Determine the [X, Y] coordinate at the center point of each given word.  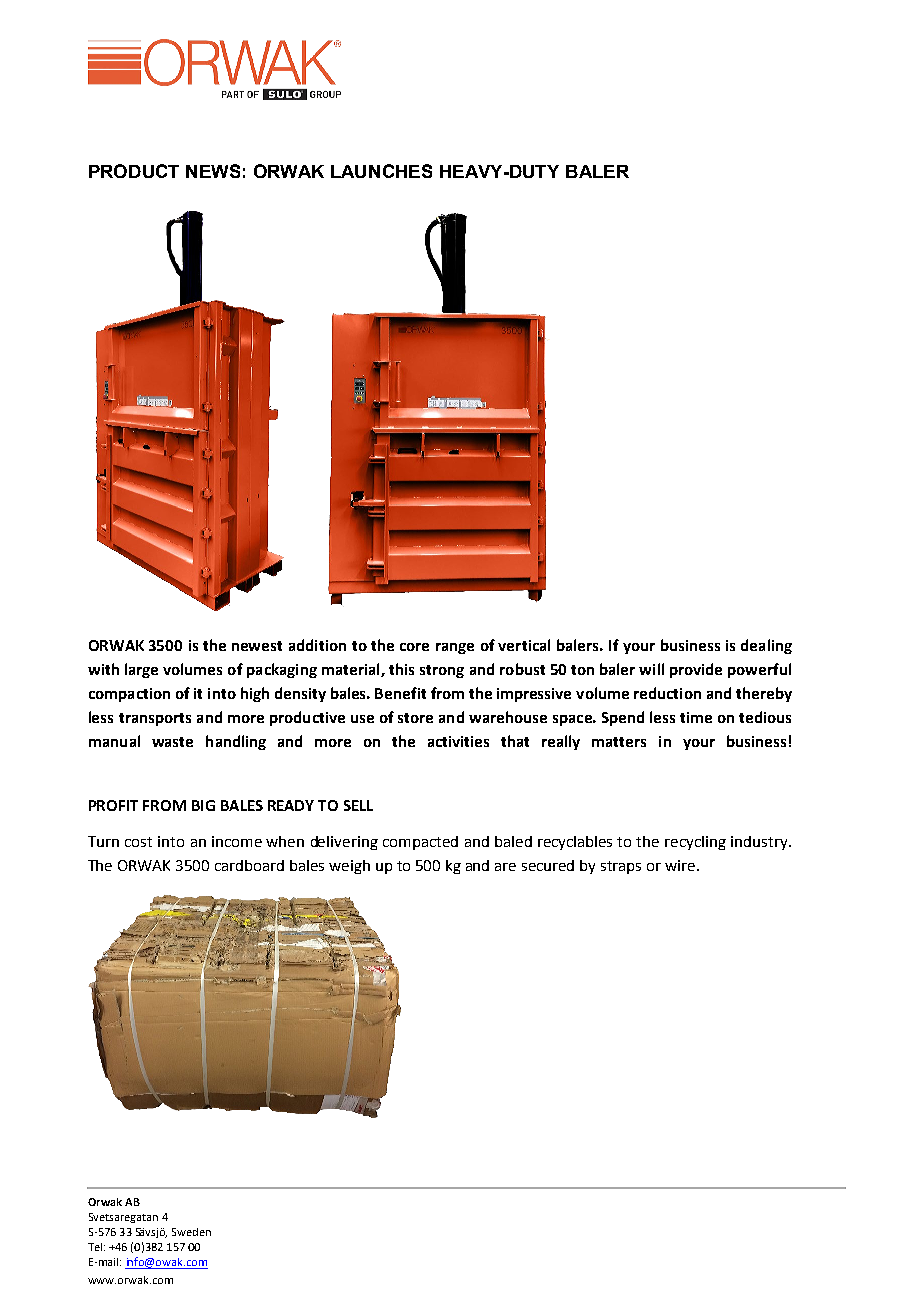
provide [696, 670]
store [415, 718]
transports [155, 719]
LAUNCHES [381, 171]
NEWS [213, 171]
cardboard [249, 865]
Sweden [191, 1232]
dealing [766, 646]
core [414, 647]
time [696, 717]
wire [681, 865]
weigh [349, 867]
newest [257, 646]
